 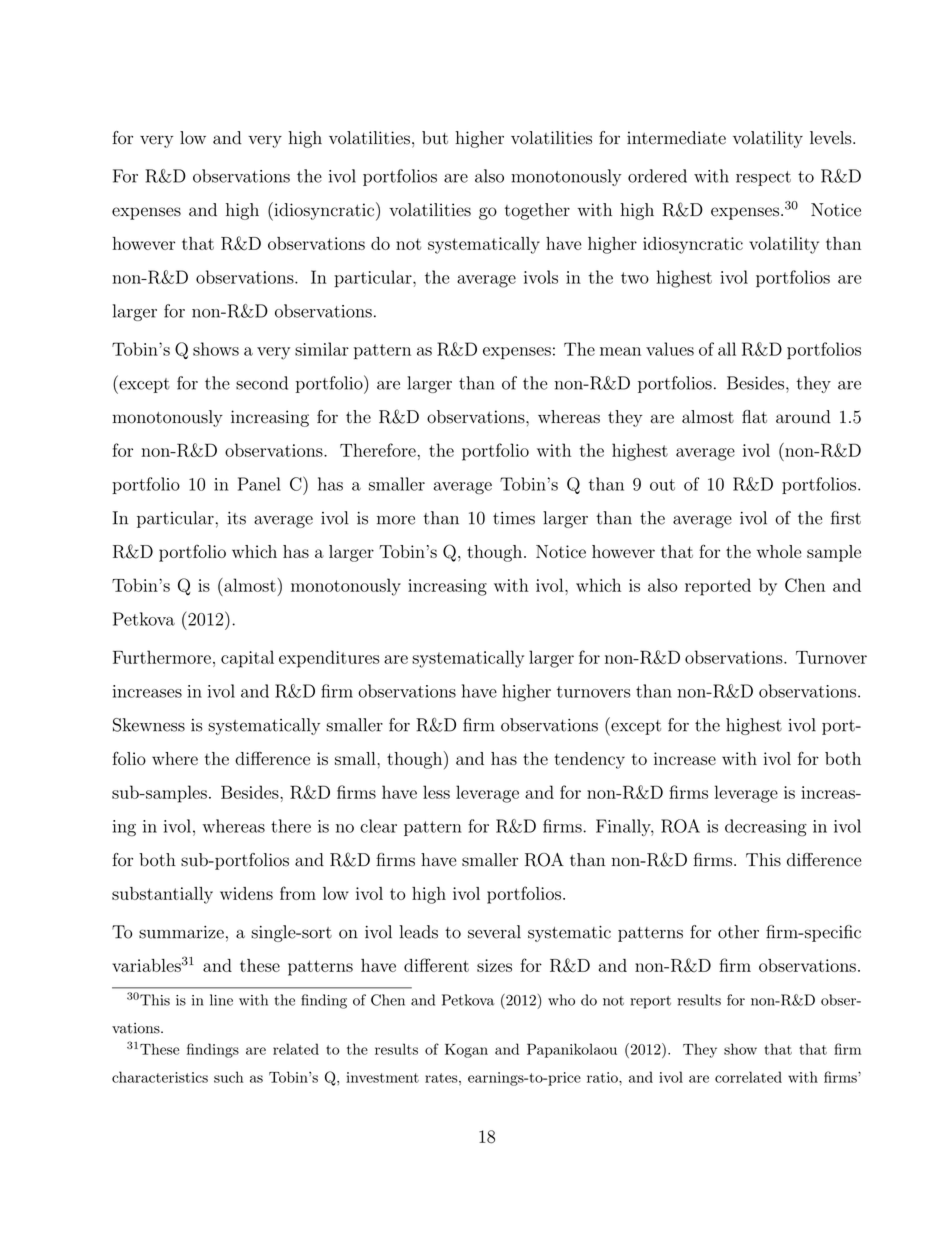 What do you see at coordinates (766, 828) in the screenshot?
I see `decreasing` at bounding box center [766, 828].
